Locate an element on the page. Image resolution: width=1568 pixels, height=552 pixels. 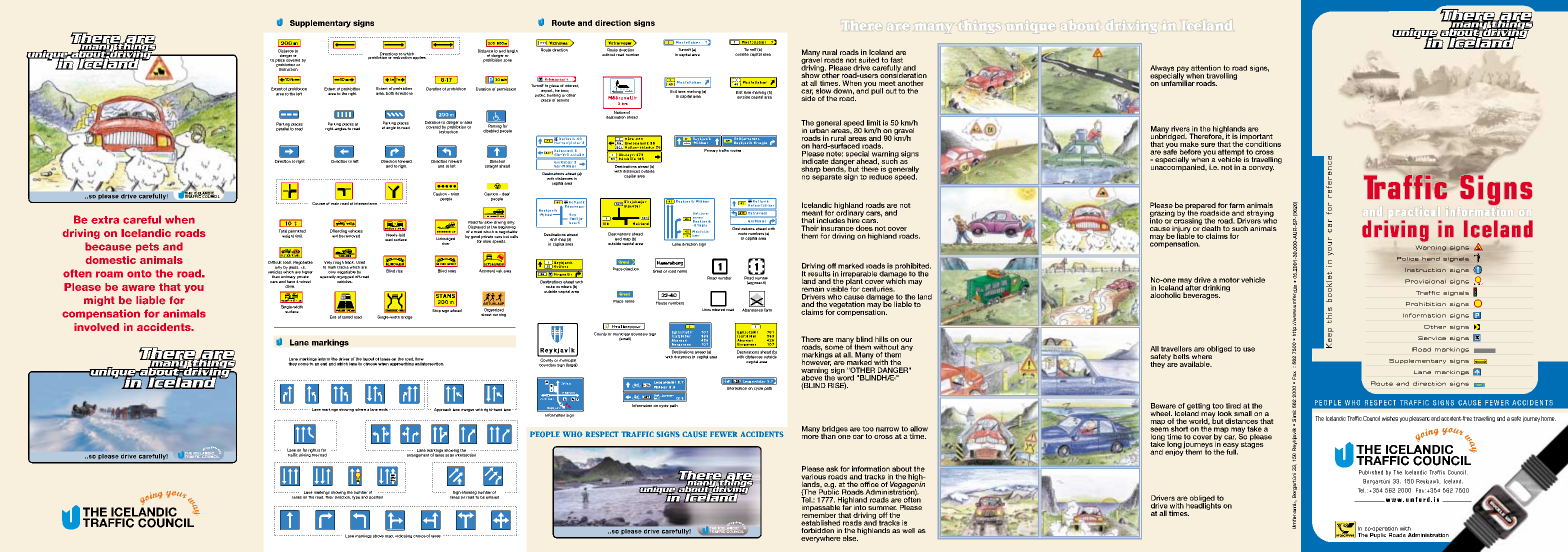
length is located at coordinates (512, 52).
